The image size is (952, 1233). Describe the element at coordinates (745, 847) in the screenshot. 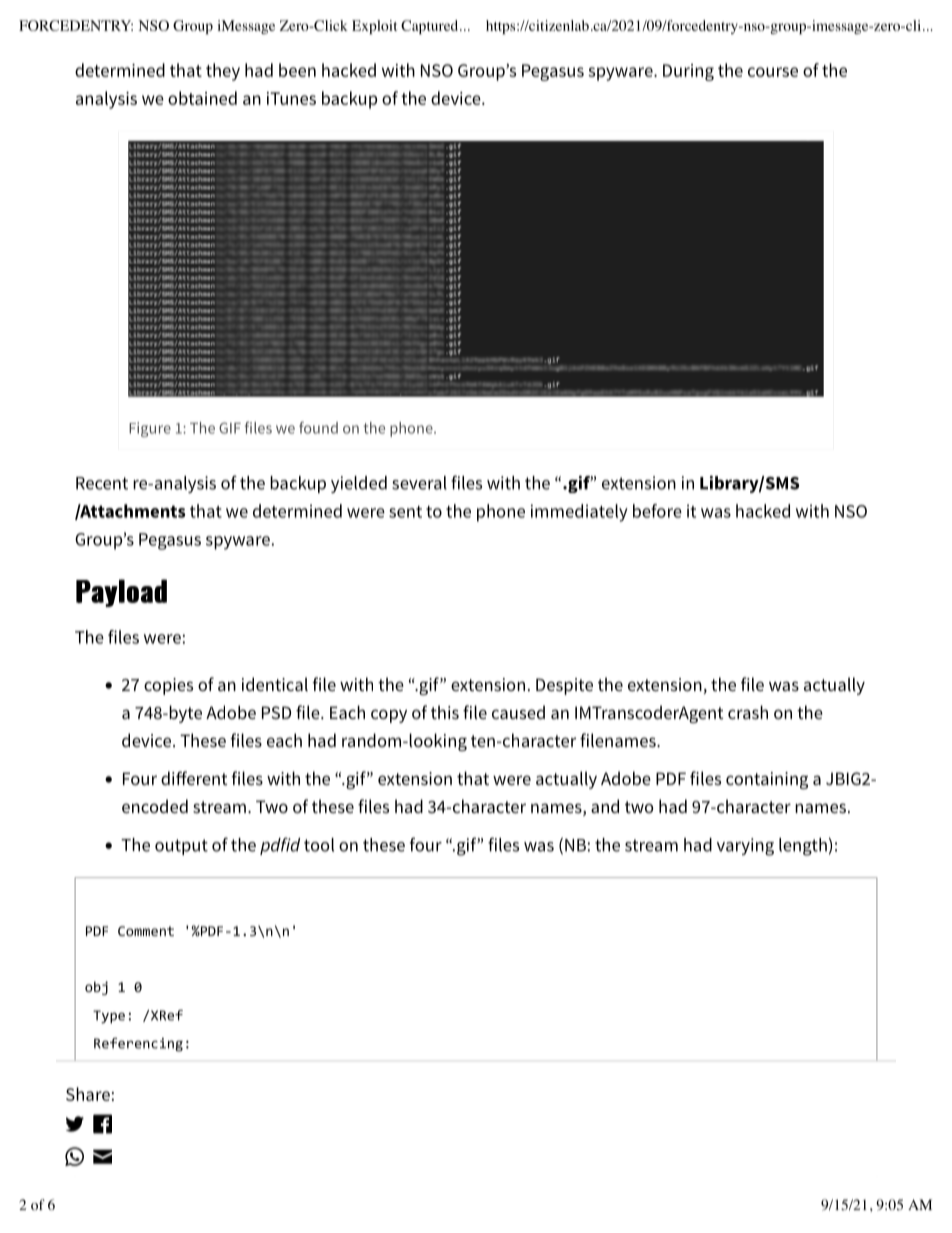

I see `varying` at that location.
